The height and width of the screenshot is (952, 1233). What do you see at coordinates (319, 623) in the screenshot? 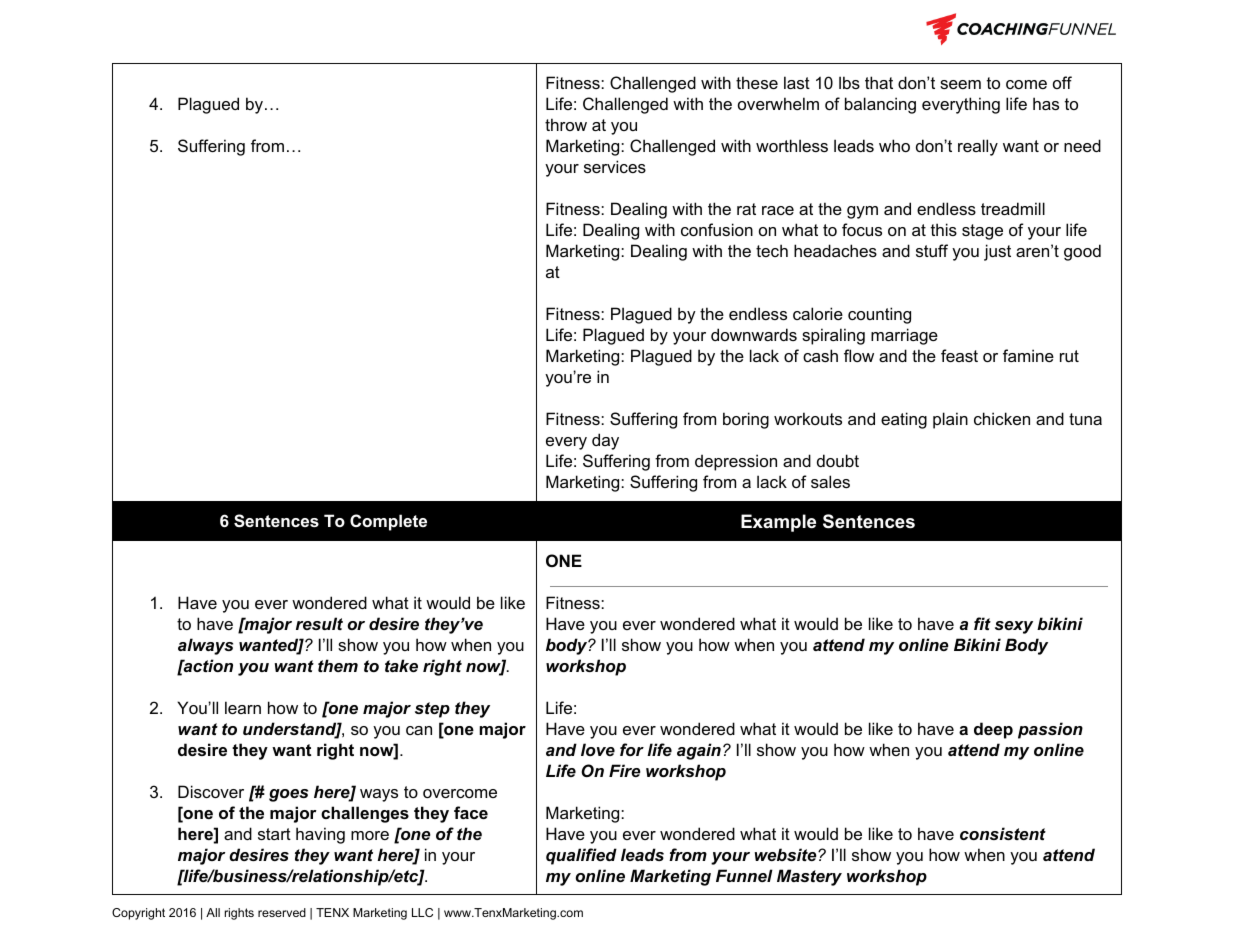
I see `result` at bounding box center [319, 623].
